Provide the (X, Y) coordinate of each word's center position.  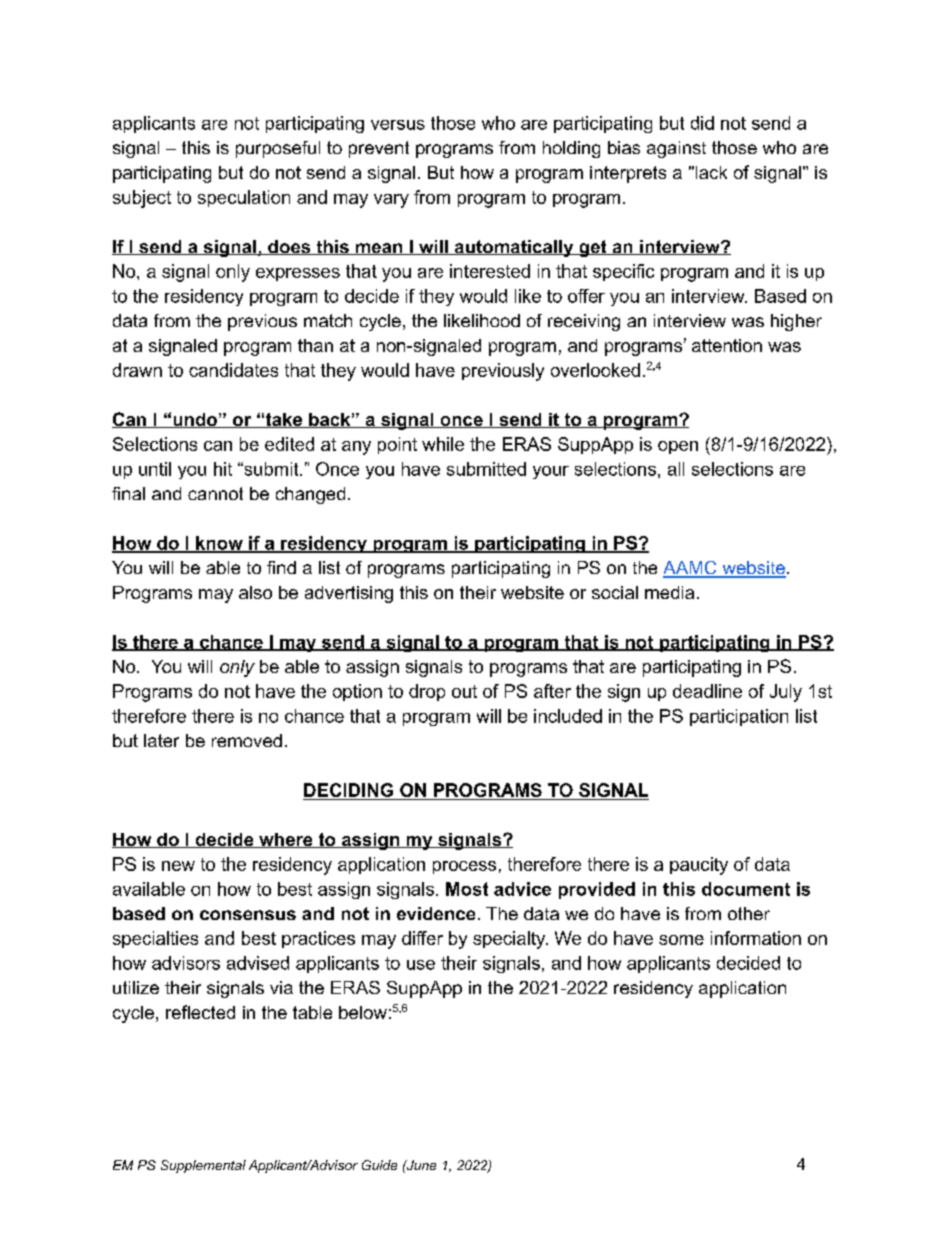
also (255, 592)
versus (398, 125)
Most (467, 889)
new (178, 866)
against (676, 149)
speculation (244, 198)
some (681, 940)
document (746, 889)
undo (195, 420)
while (443, 444)
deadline (707, 691)
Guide (379, 1165)
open (678, 447)
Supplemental (203, 1166)
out (464, 691)
